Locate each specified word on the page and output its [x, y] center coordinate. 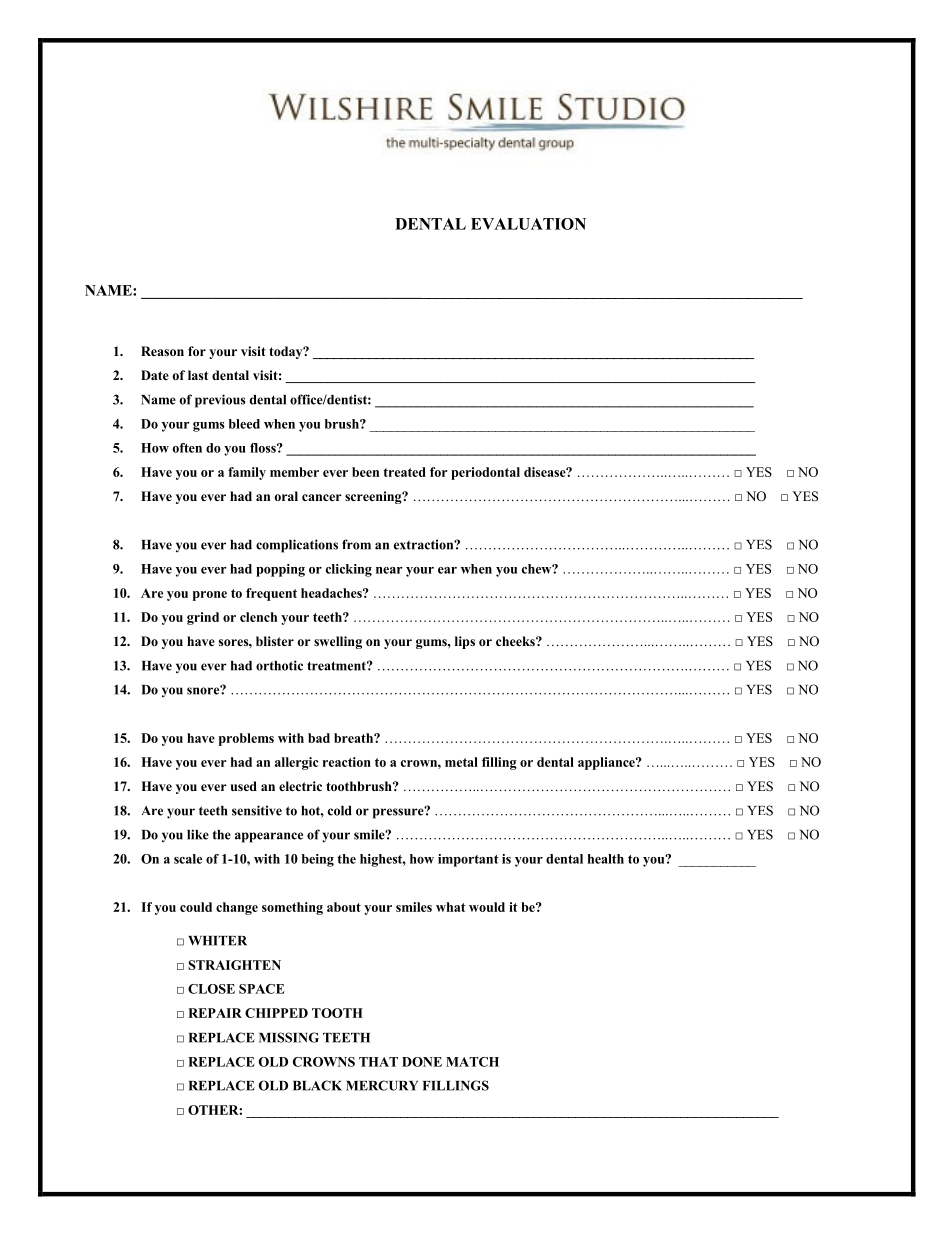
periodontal [485, 473]
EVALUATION [528, 224]
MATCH [472, 1062]
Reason [162, 351]
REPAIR [215, 1013]
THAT [378, 1062]
